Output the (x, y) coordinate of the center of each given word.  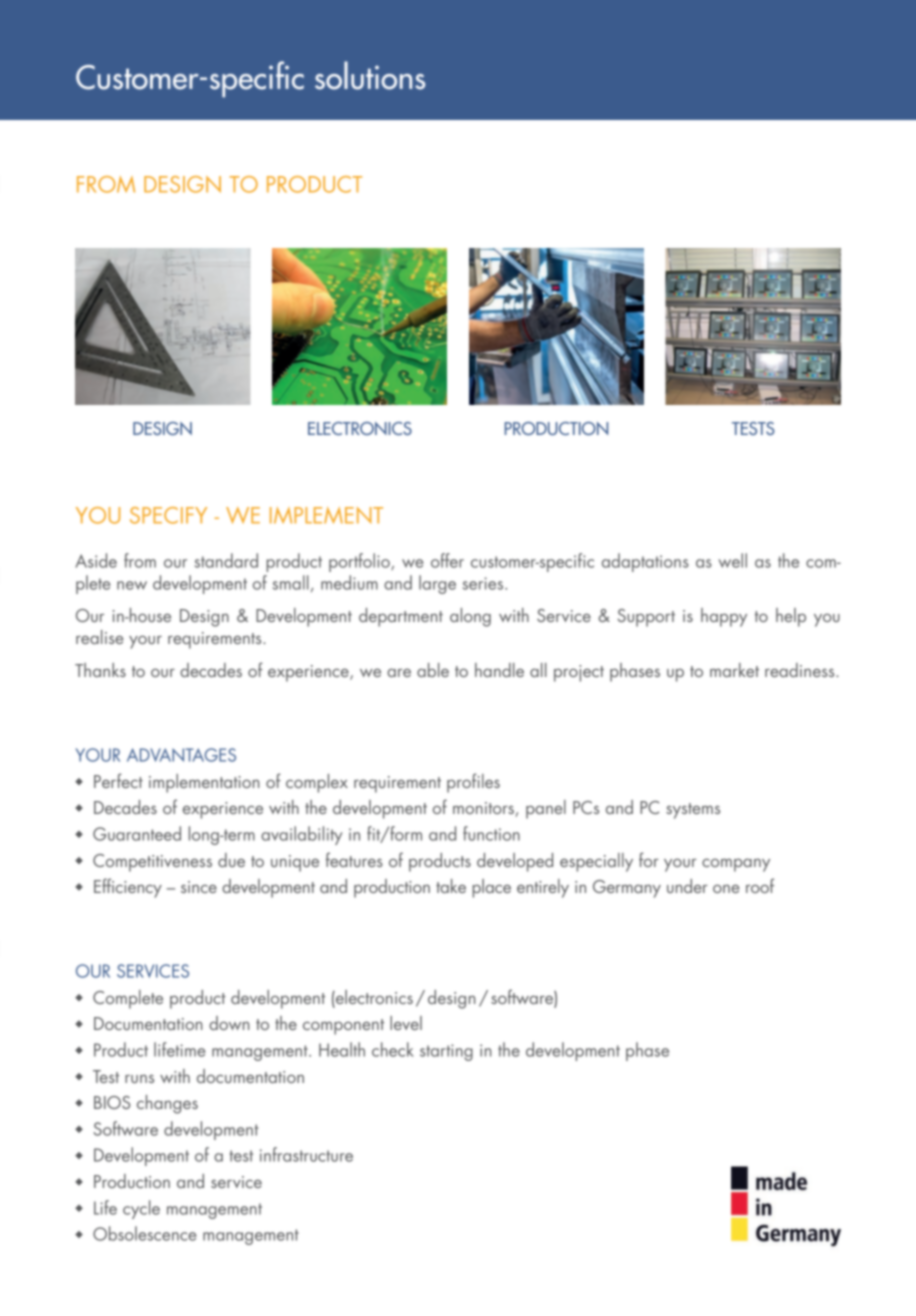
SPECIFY (168, 515)
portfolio (360, 562)
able (433, 670)
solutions (370, 75)
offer (447, 560)
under (687, 886)
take (451, 886)
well (732, 560)
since (199, 887)
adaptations (645, 562)
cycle (141, 1209)
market (734, 670)
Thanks (100, 670)
